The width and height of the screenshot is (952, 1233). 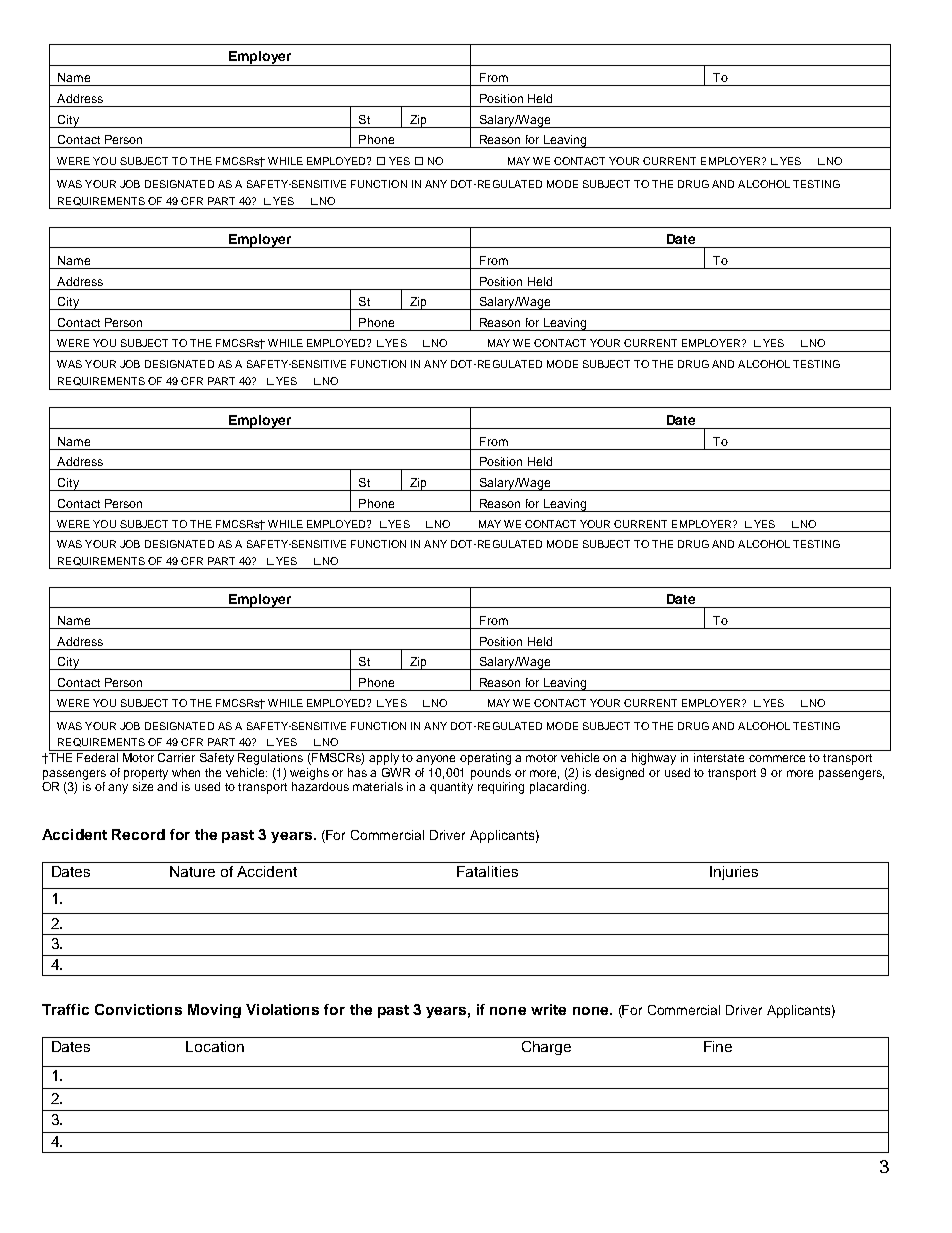 I want to click on Convictions, so click(x=138, y=1009).
